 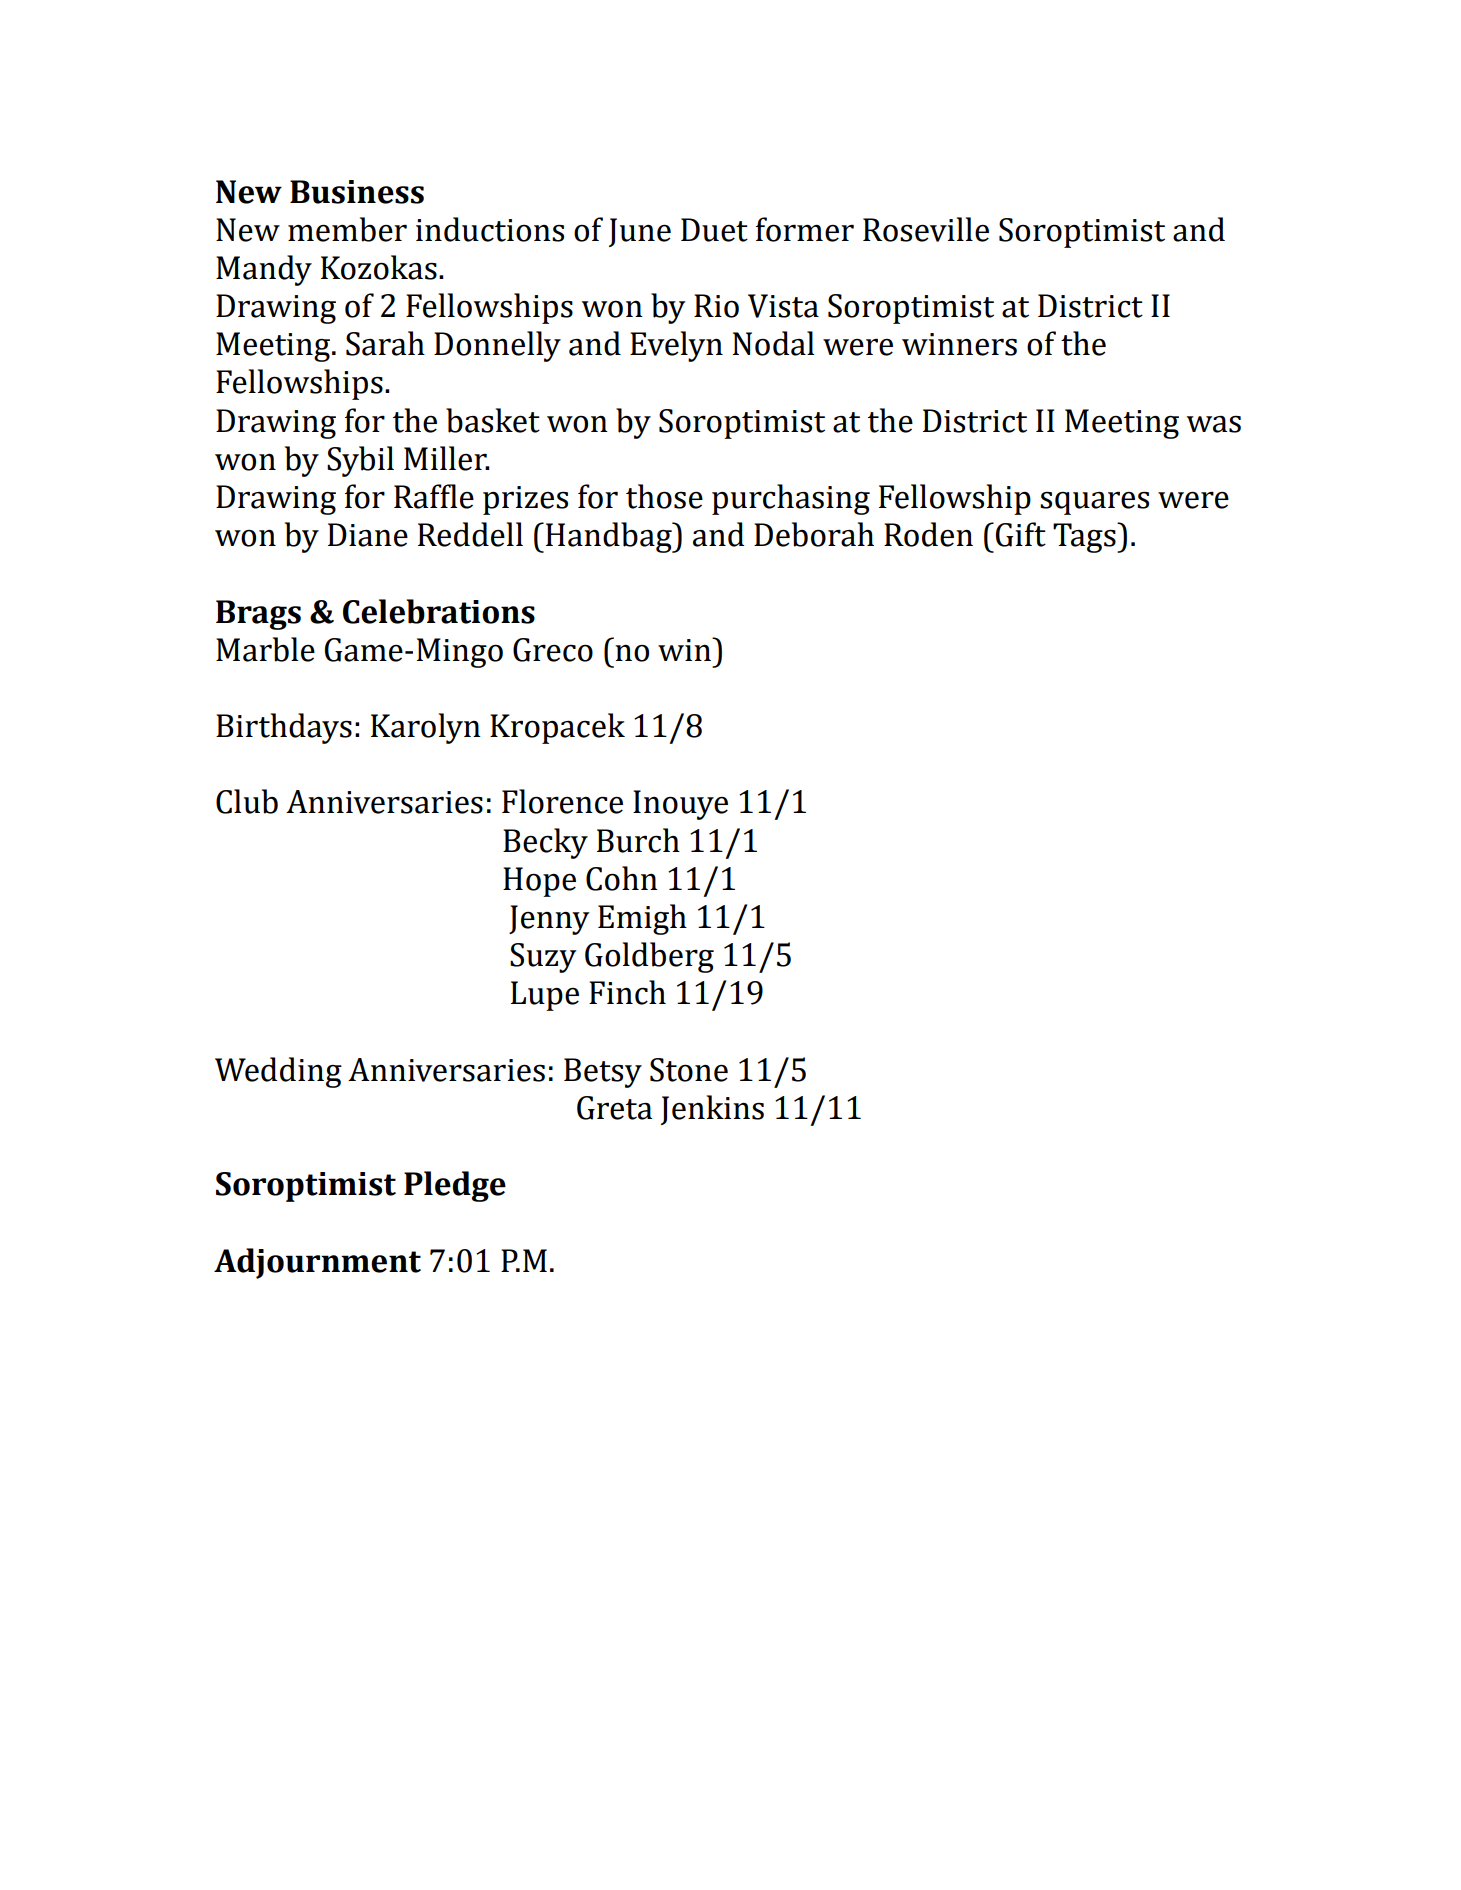 What do you see at coordinates (622, 878) in the document?
I see `Cohn` at bounding box center [622, 878].
